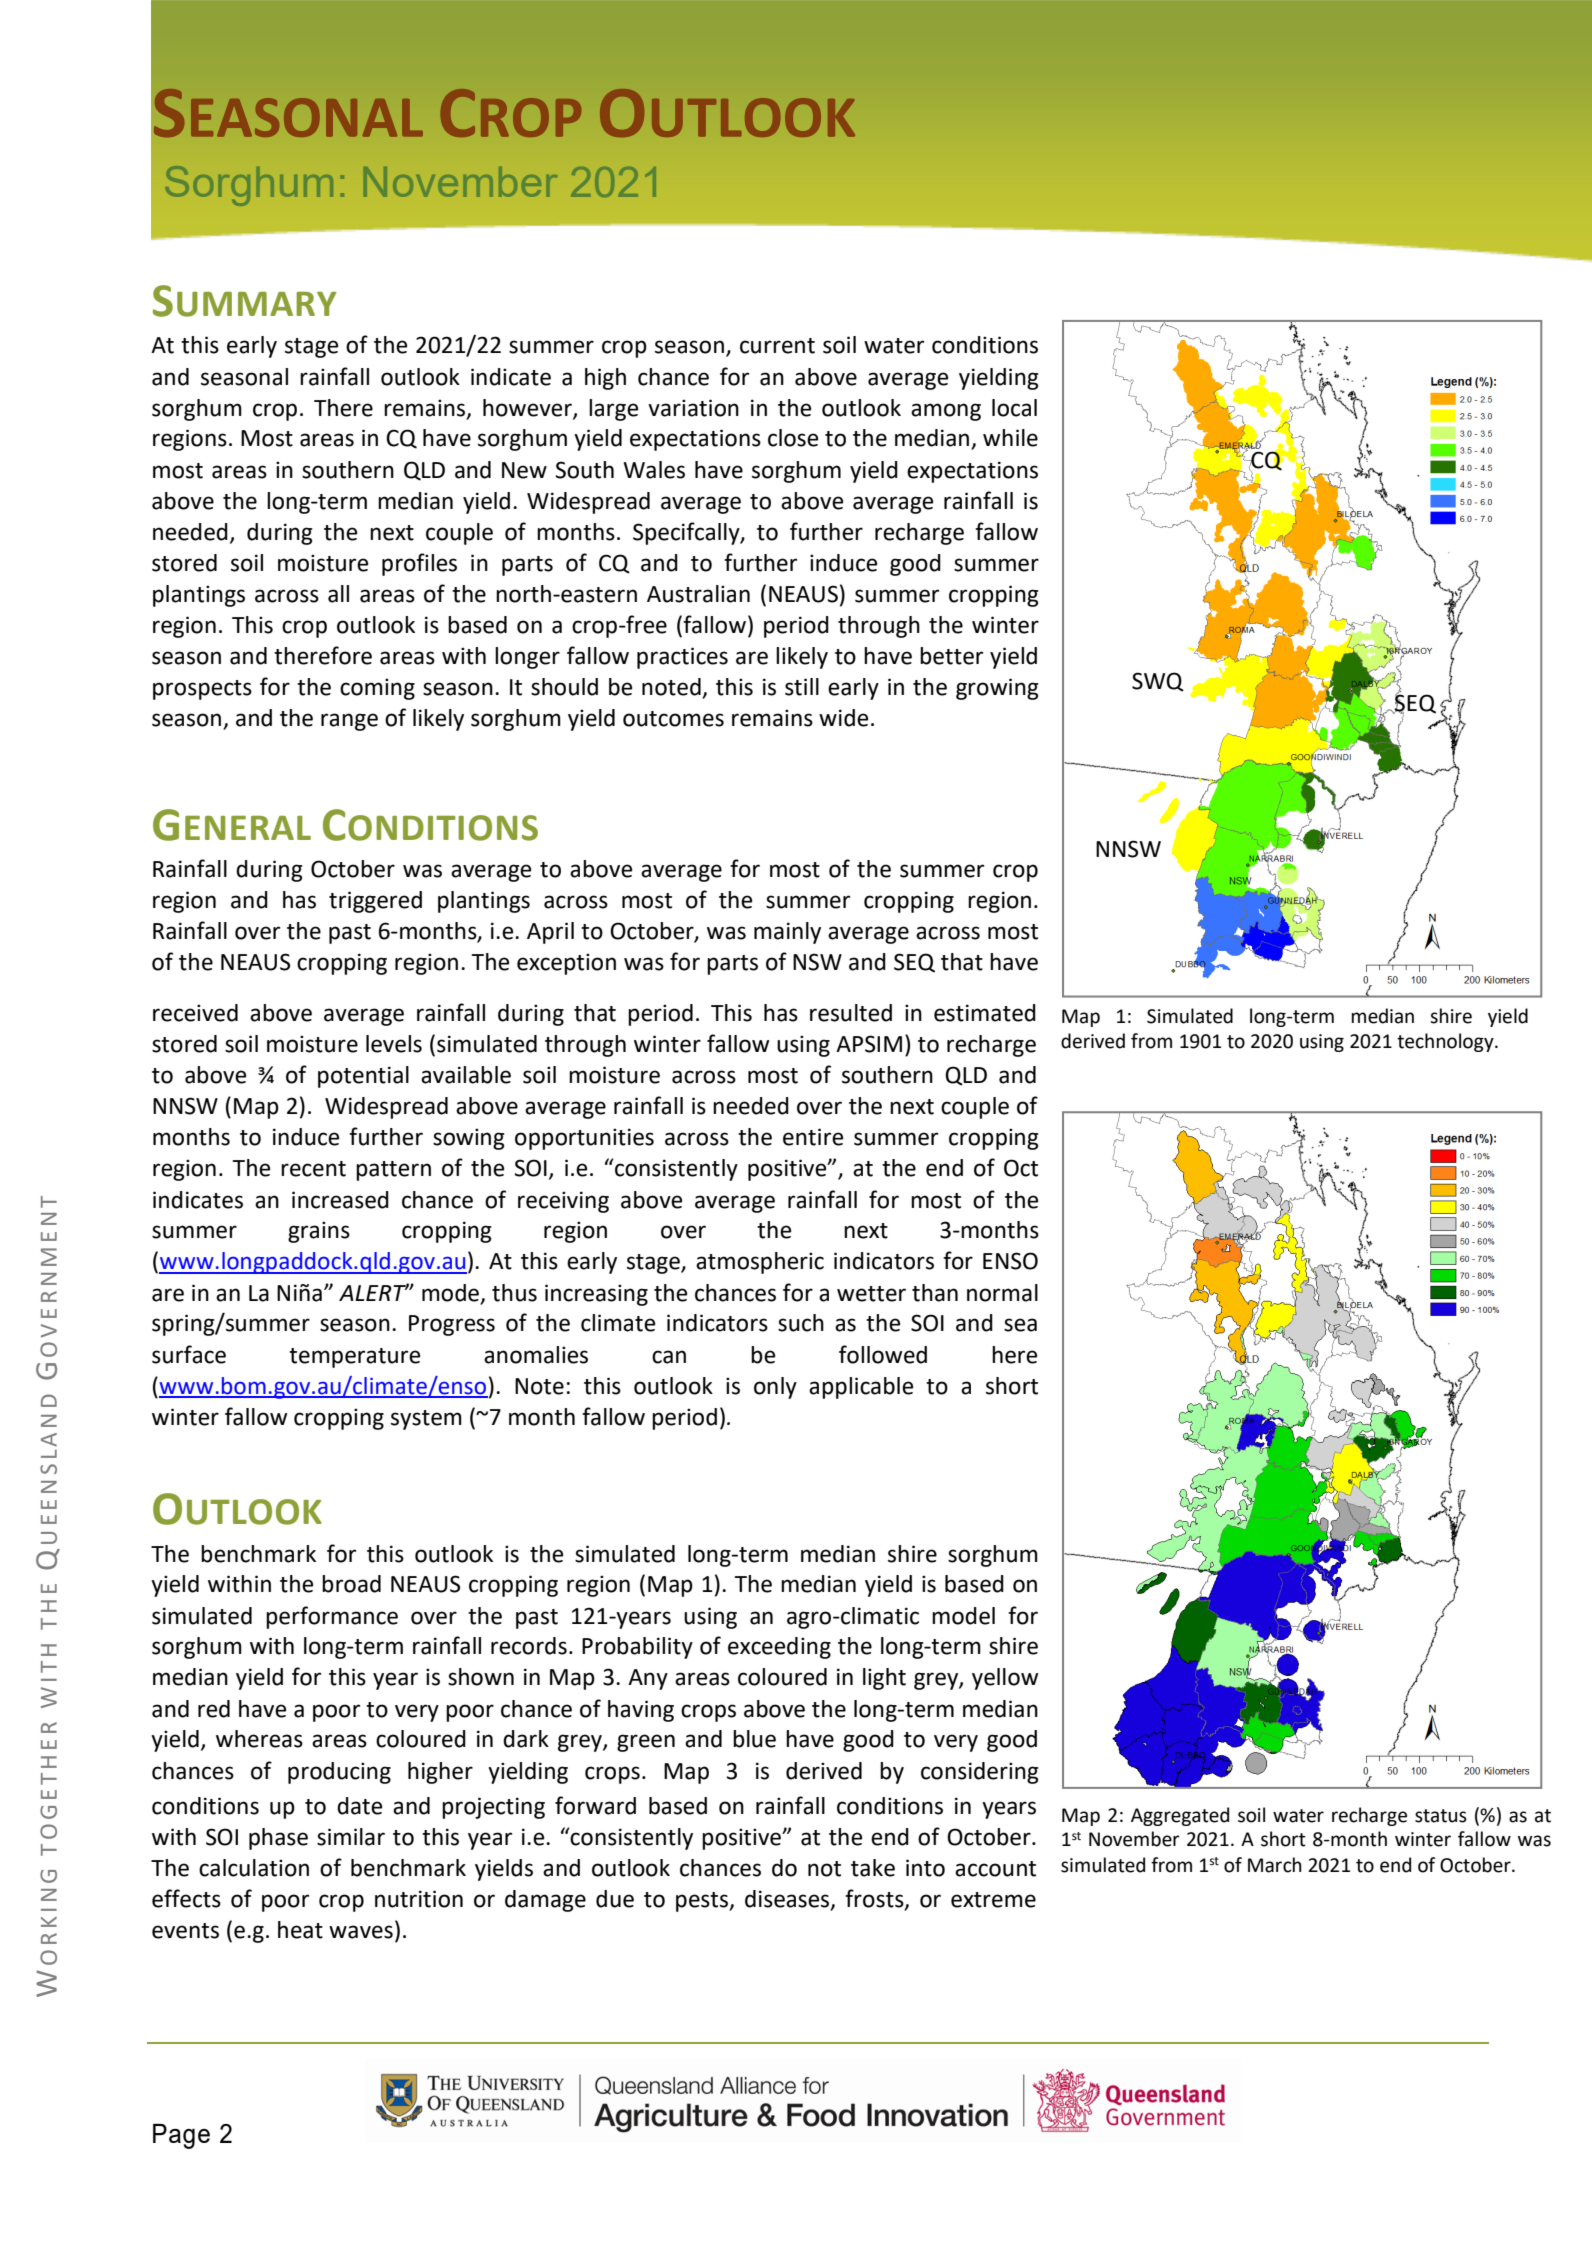 This screenshot has height=2252, width=1592. Describe the element at coordinates (788, 1900) in the screenshot. I see `diseases` at that location.
